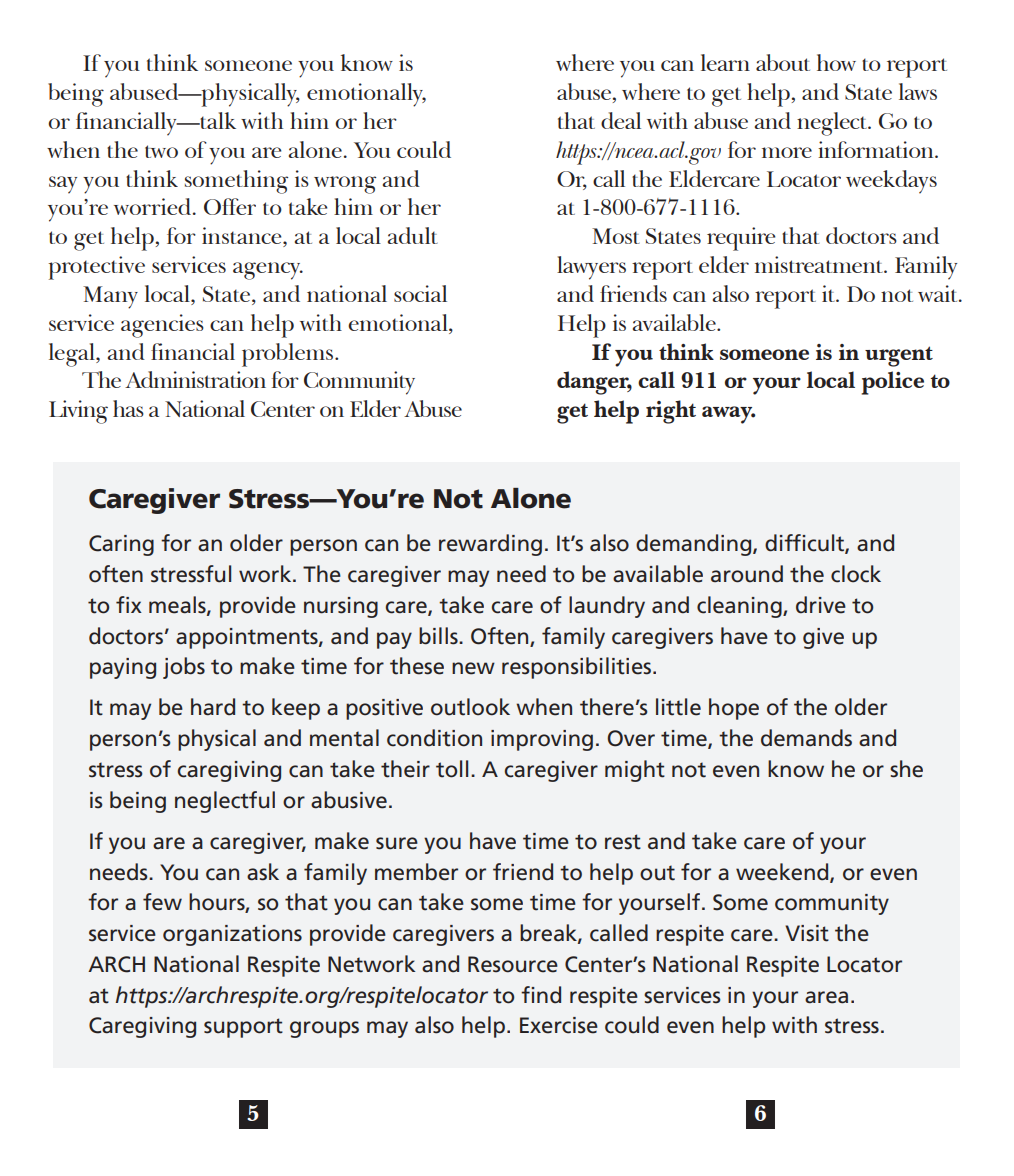 This screenshot has width=1014, height=1176. Describe the element at coordinates (420, 293) in the screenshot. I see `social` at that location.
